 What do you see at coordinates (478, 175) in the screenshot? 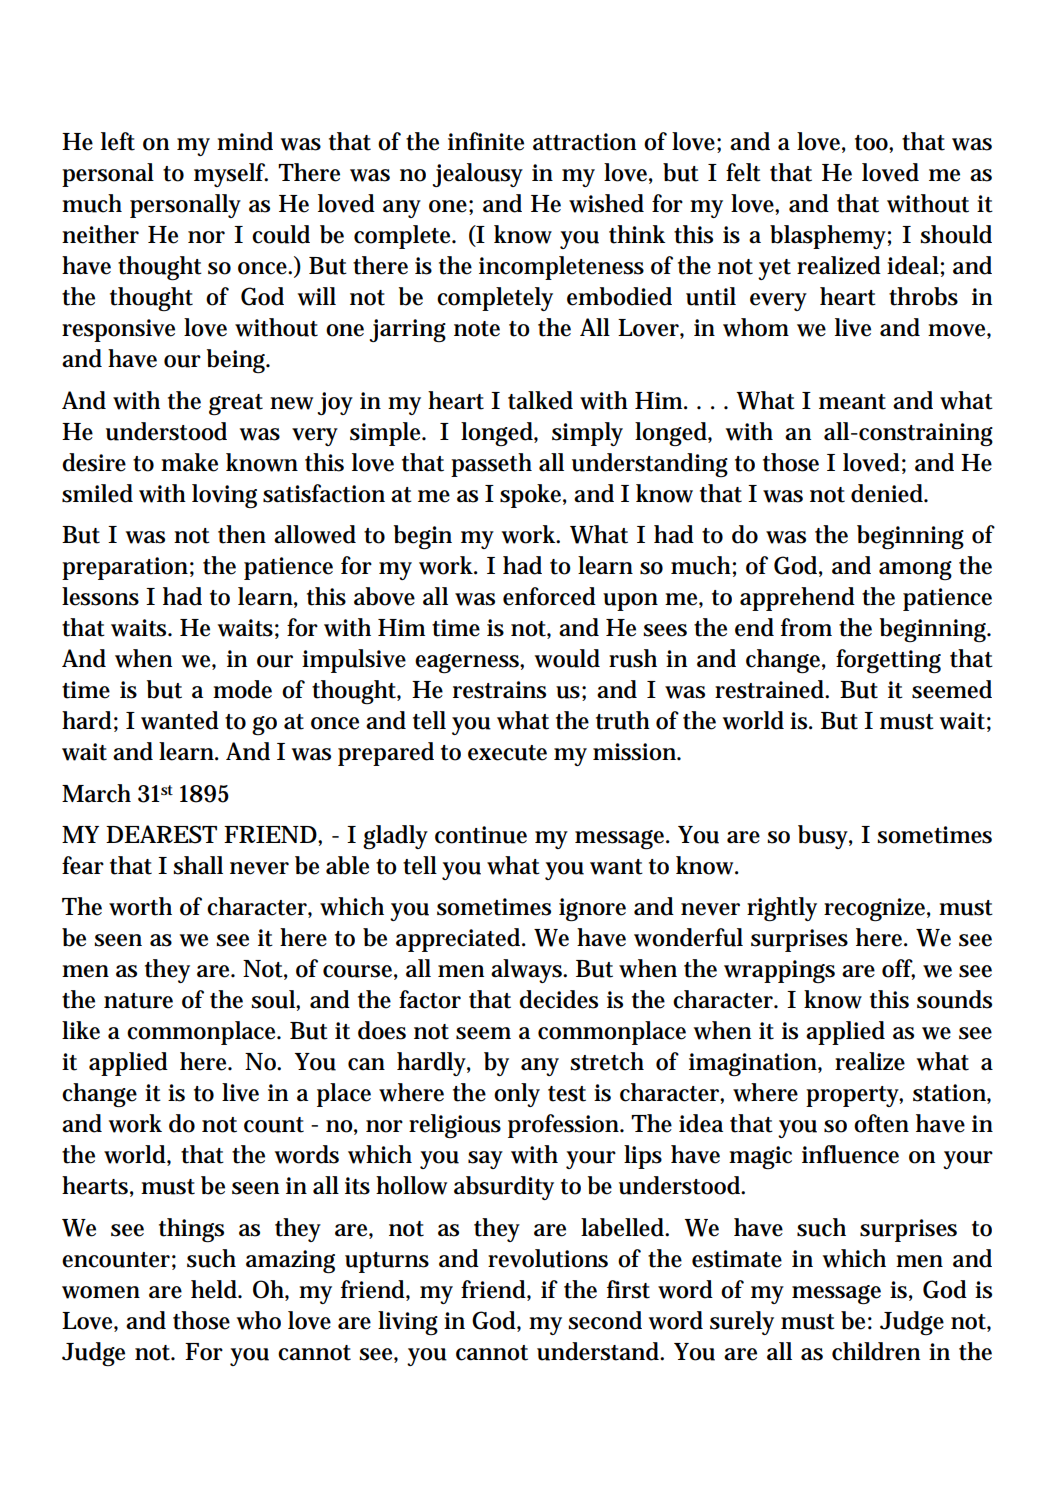
I see `jealousy` at bounding box center [478, 175].
